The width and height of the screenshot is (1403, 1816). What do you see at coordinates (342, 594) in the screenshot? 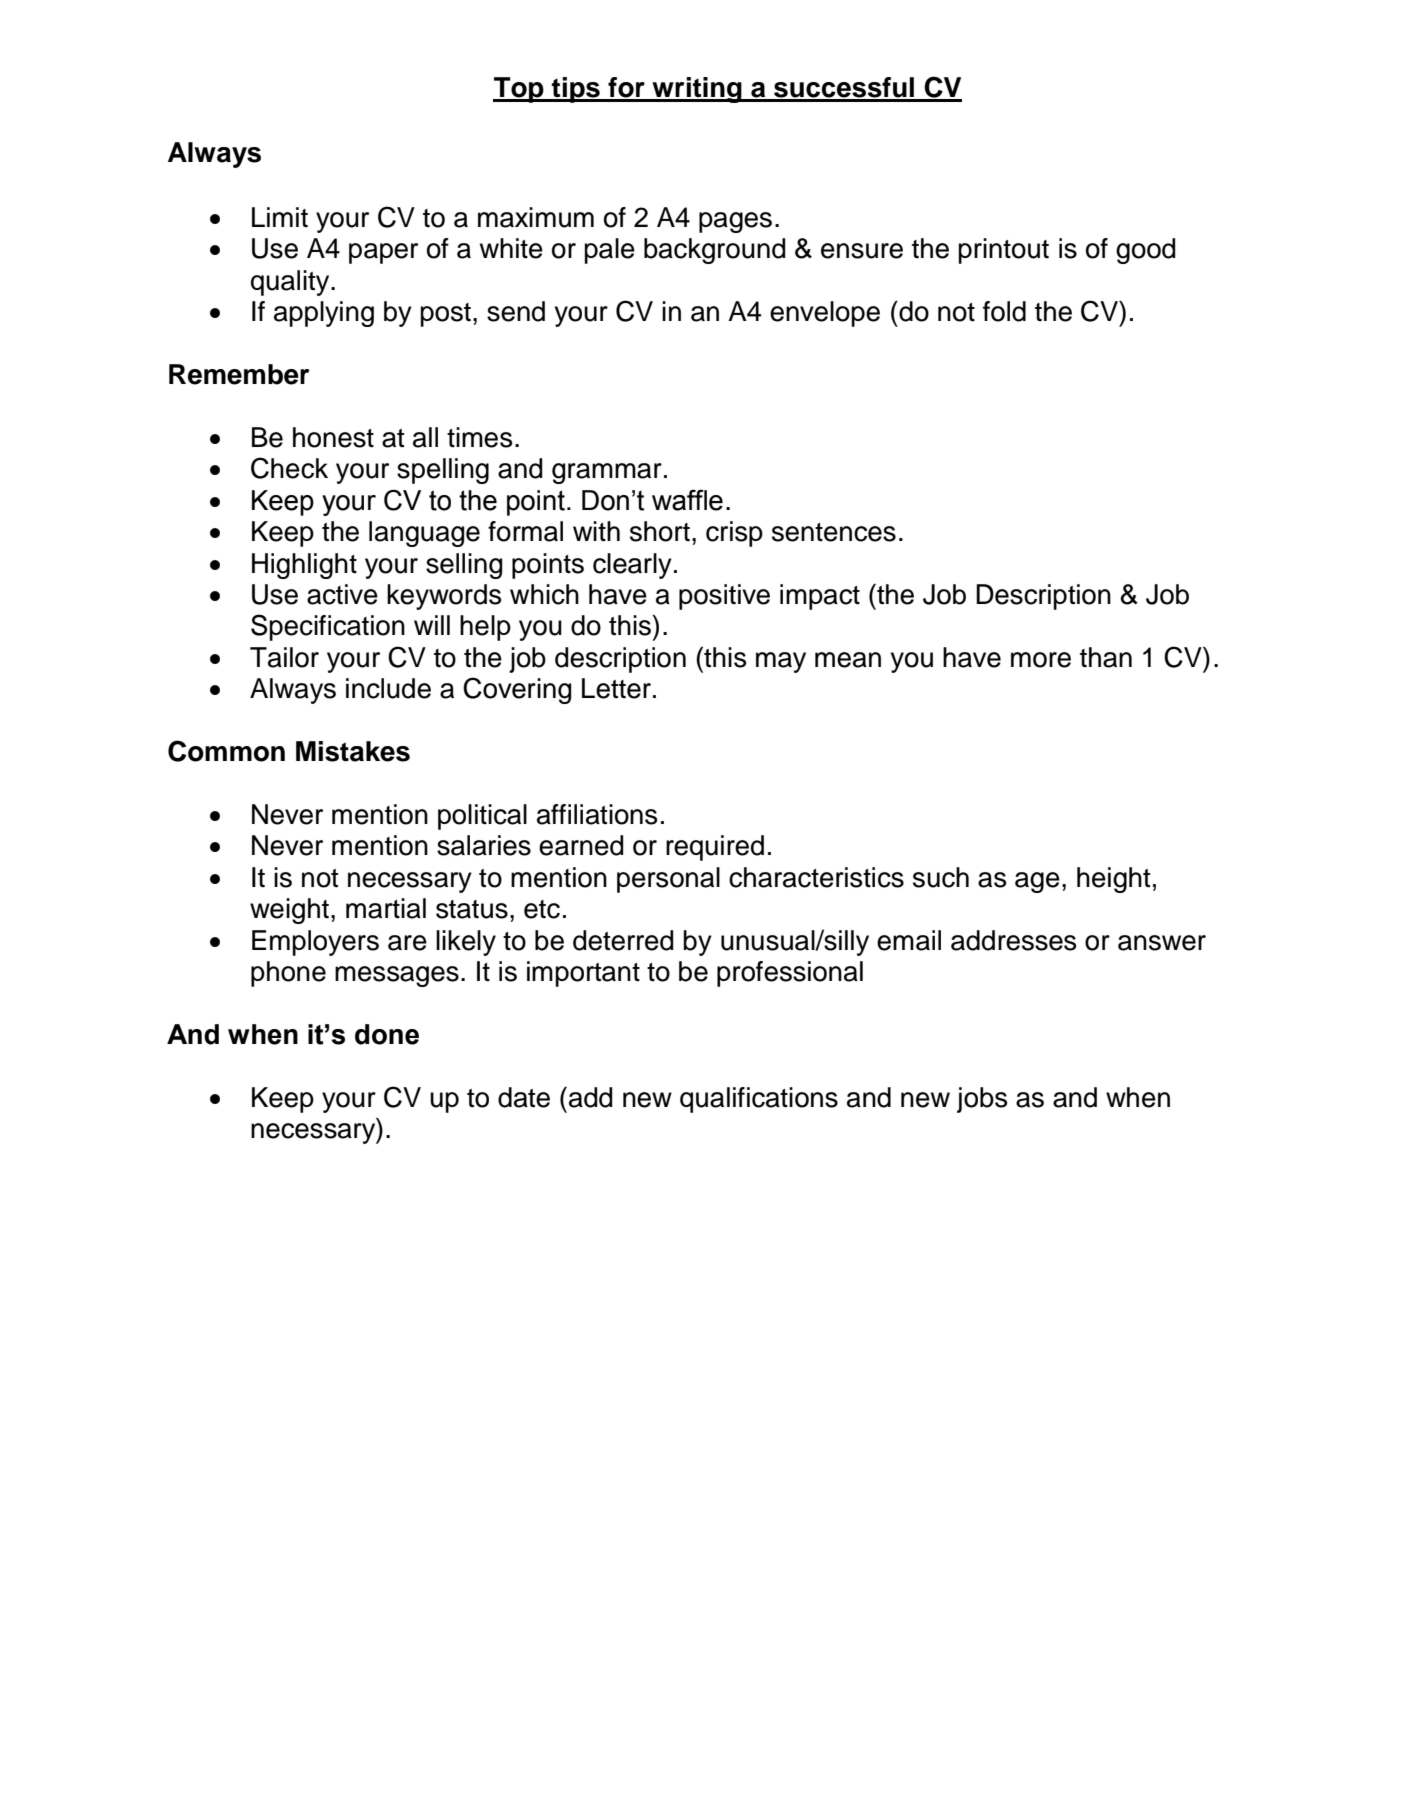
I see `active` at bounding box center [342, 594].
